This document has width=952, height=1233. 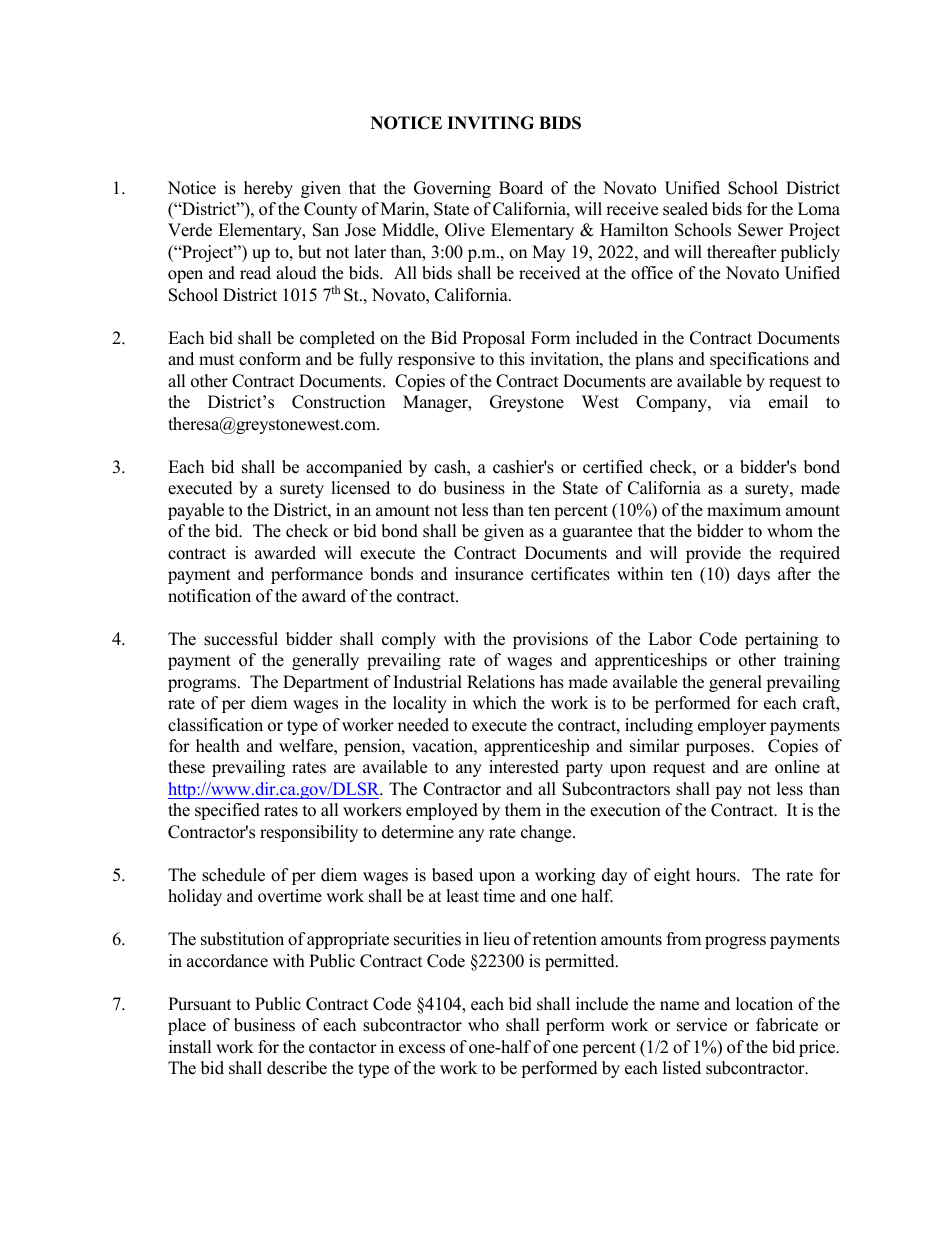 I want to click on must, so click(x=217, y=360).
